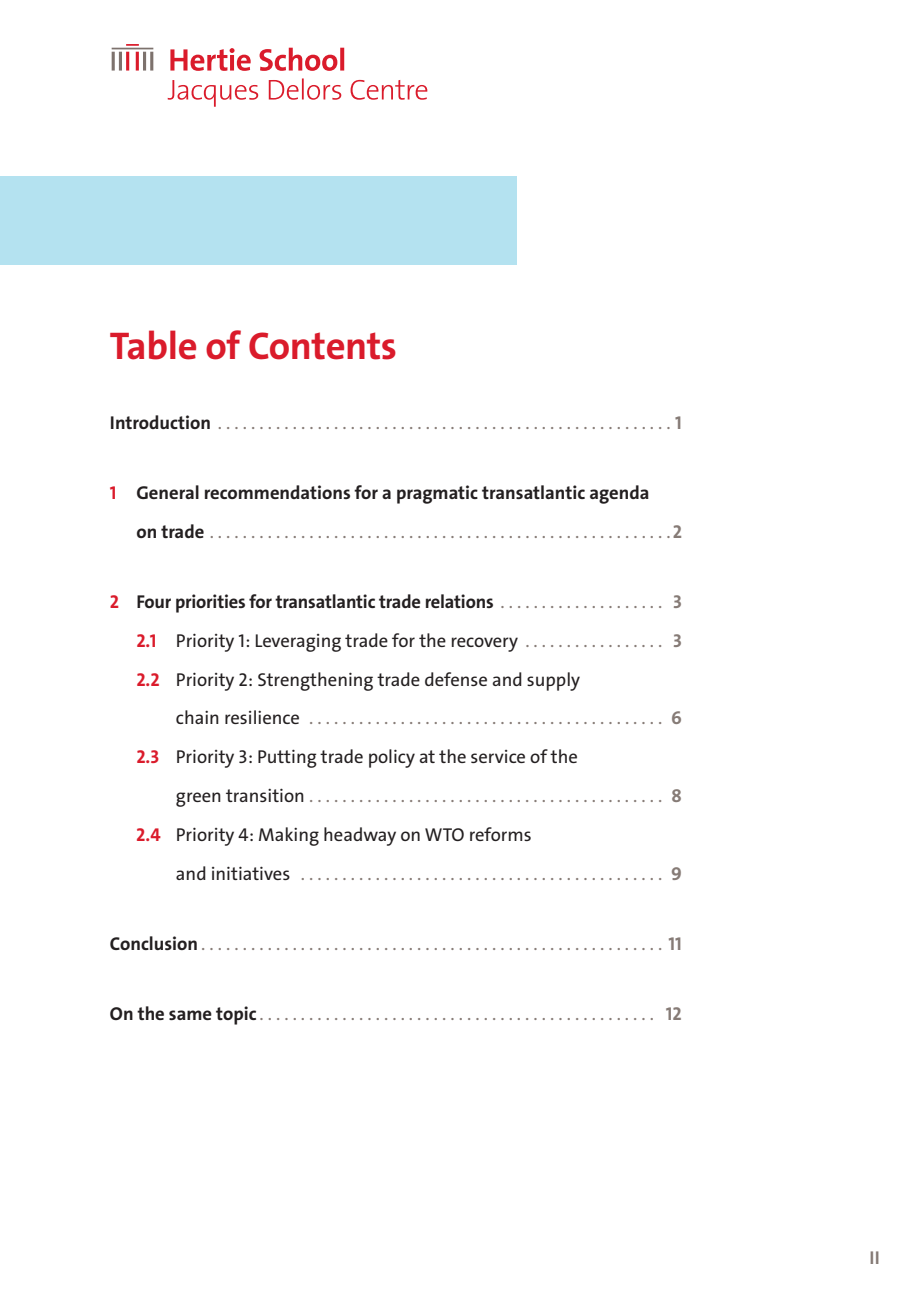 This screenshot has height=1308, width=924. I want to click on green, so click(198, 799).
